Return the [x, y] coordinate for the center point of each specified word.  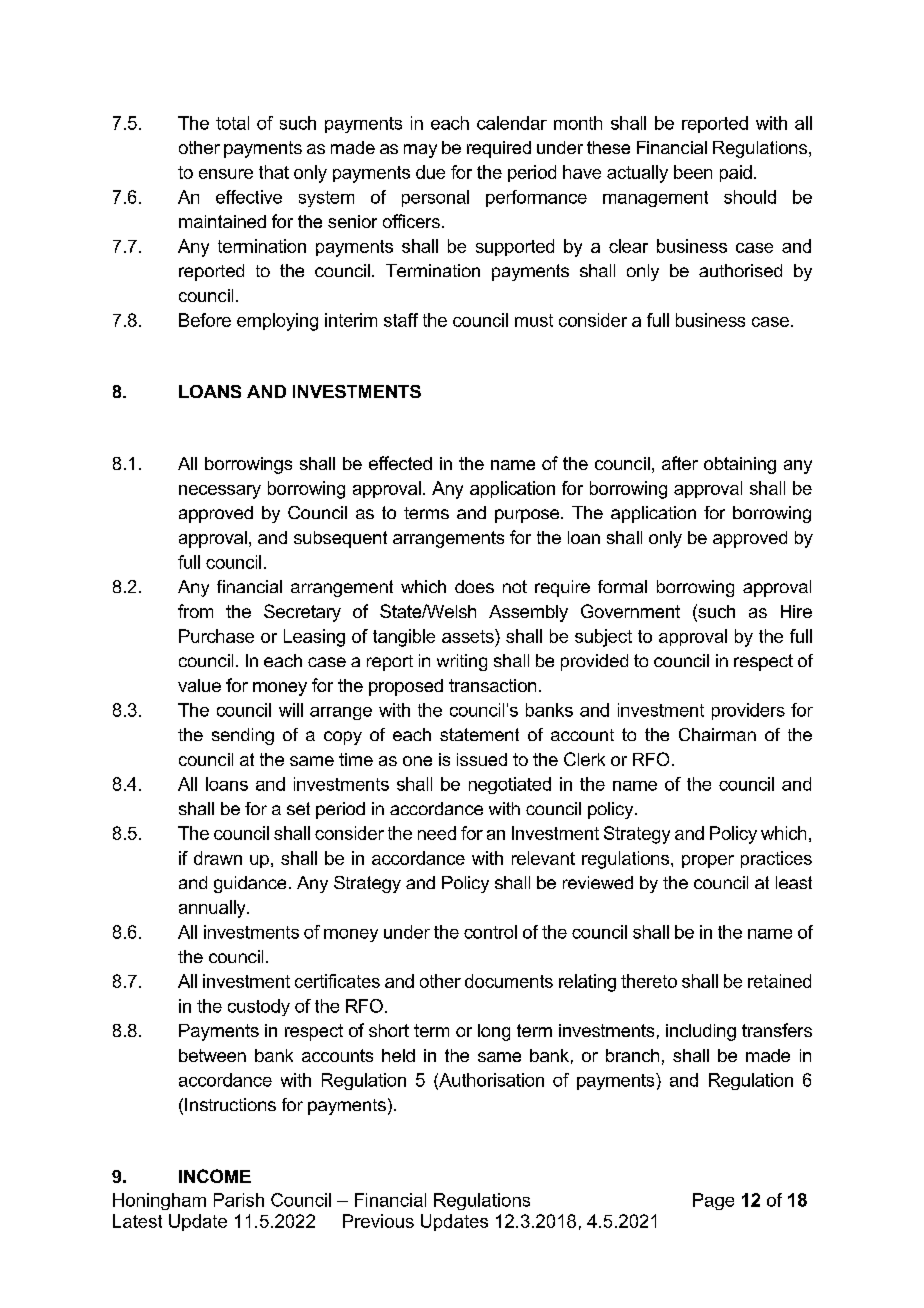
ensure [226, 174]
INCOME [215, 1176]
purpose [528, 516]
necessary [220, 492]
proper [708, 861]
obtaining [740, 465]
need [437, 833]
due [430, 172]
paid [736, 173]
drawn [218, 858]
